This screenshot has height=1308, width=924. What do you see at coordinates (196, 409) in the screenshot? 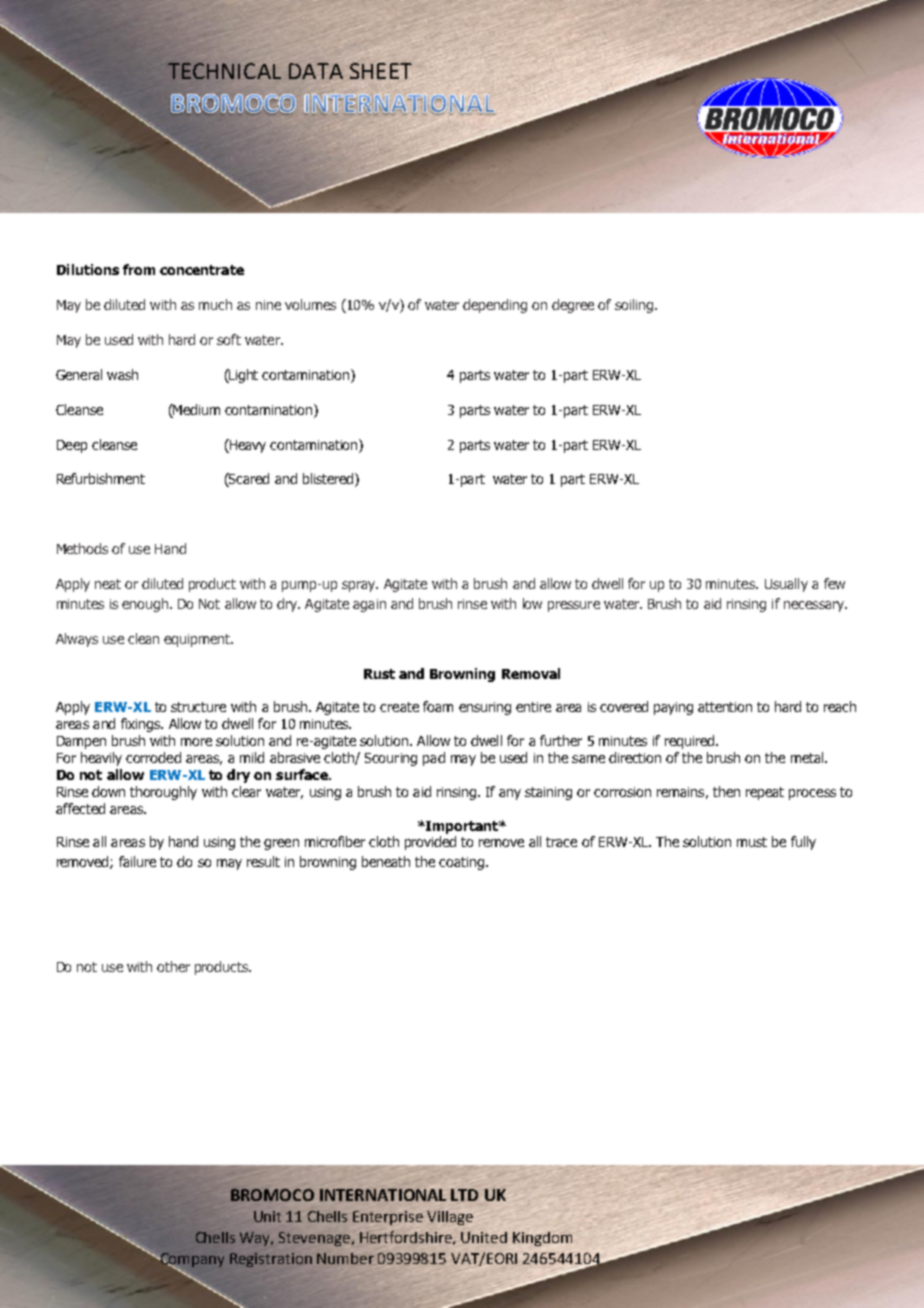
I see `Medium` at bounding box center [196, 409].
